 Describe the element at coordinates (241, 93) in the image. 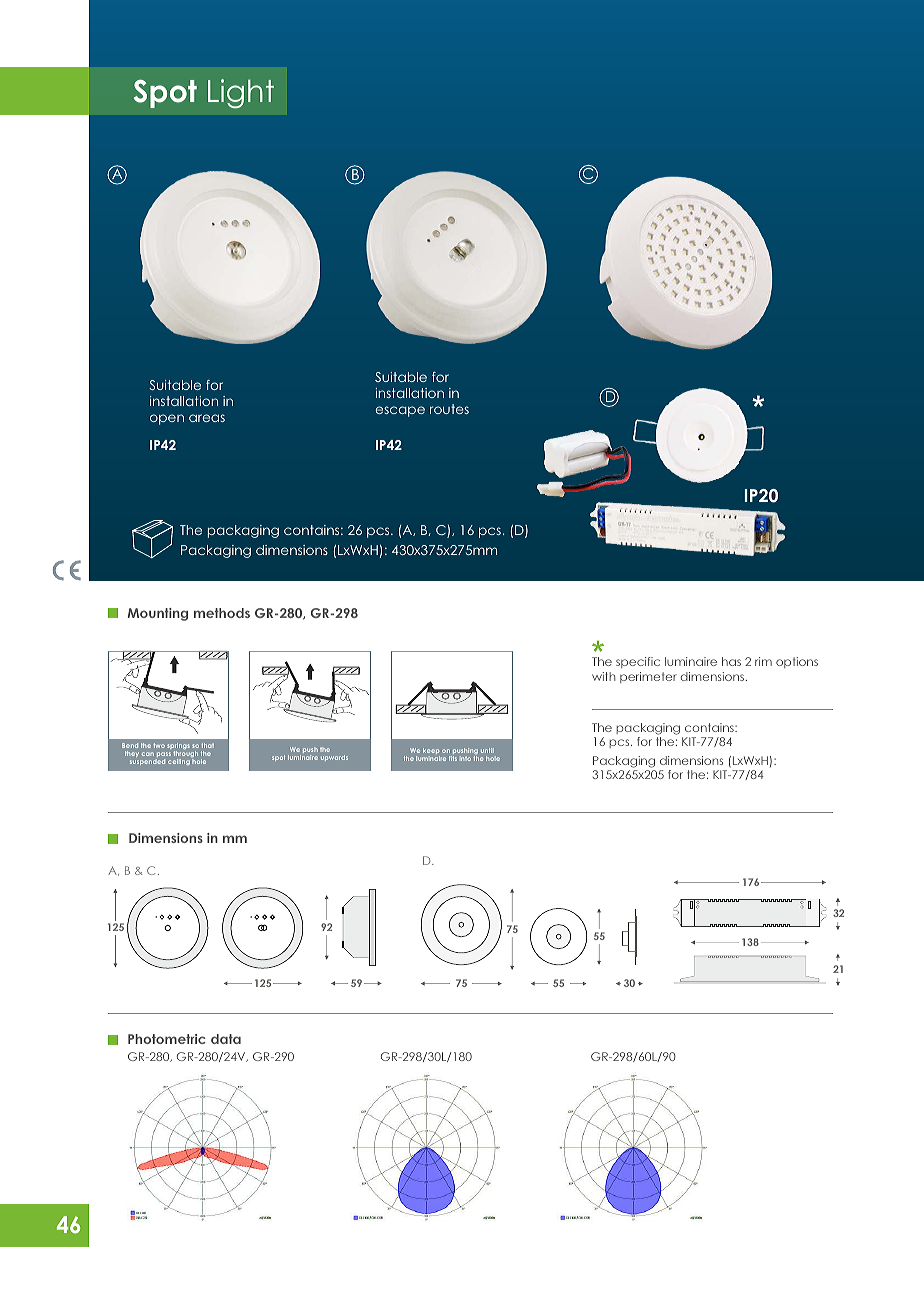

I see `Light` at that location.
